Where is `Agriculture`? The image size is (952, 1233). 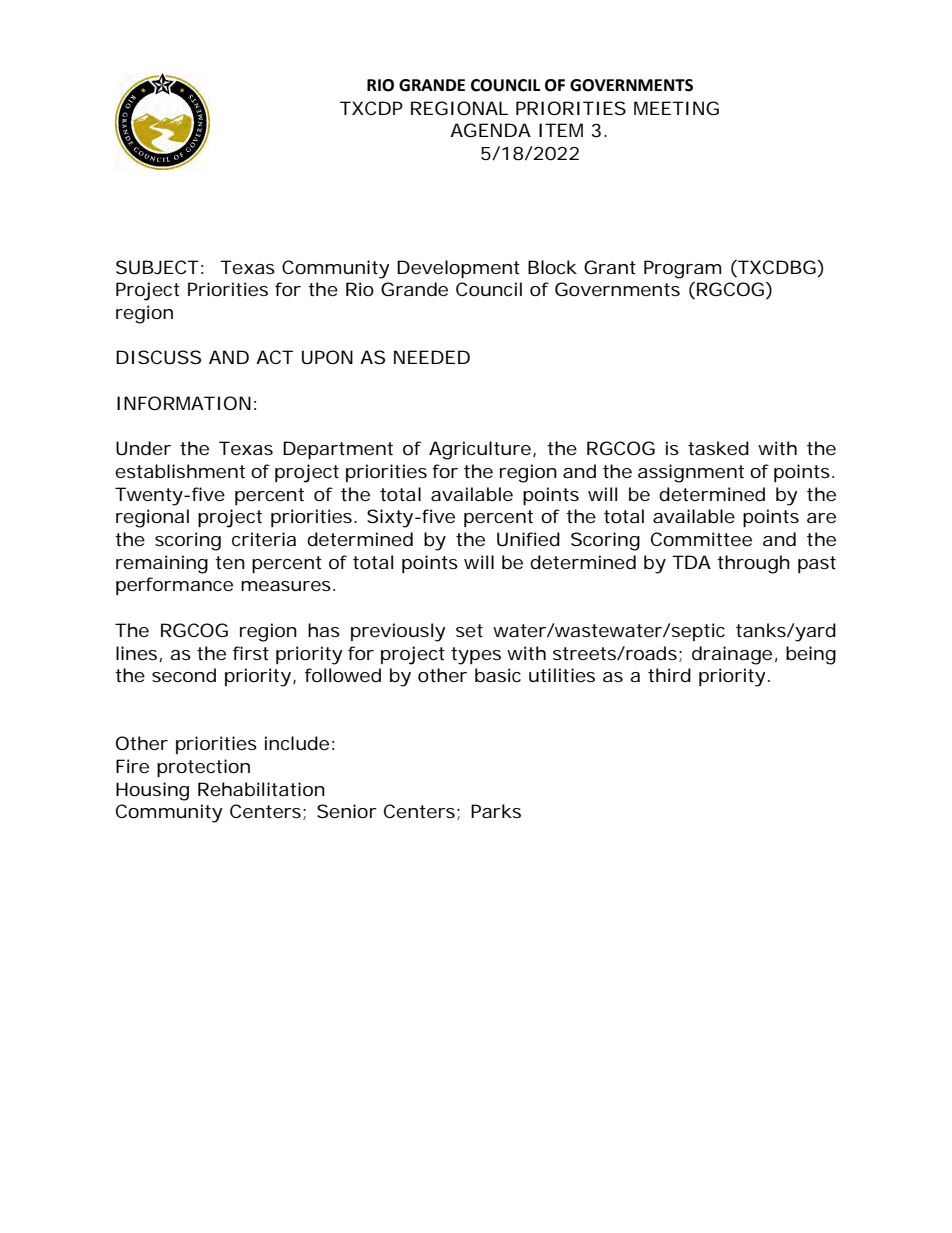
Agriculture is located at coordinates (481, 450).
